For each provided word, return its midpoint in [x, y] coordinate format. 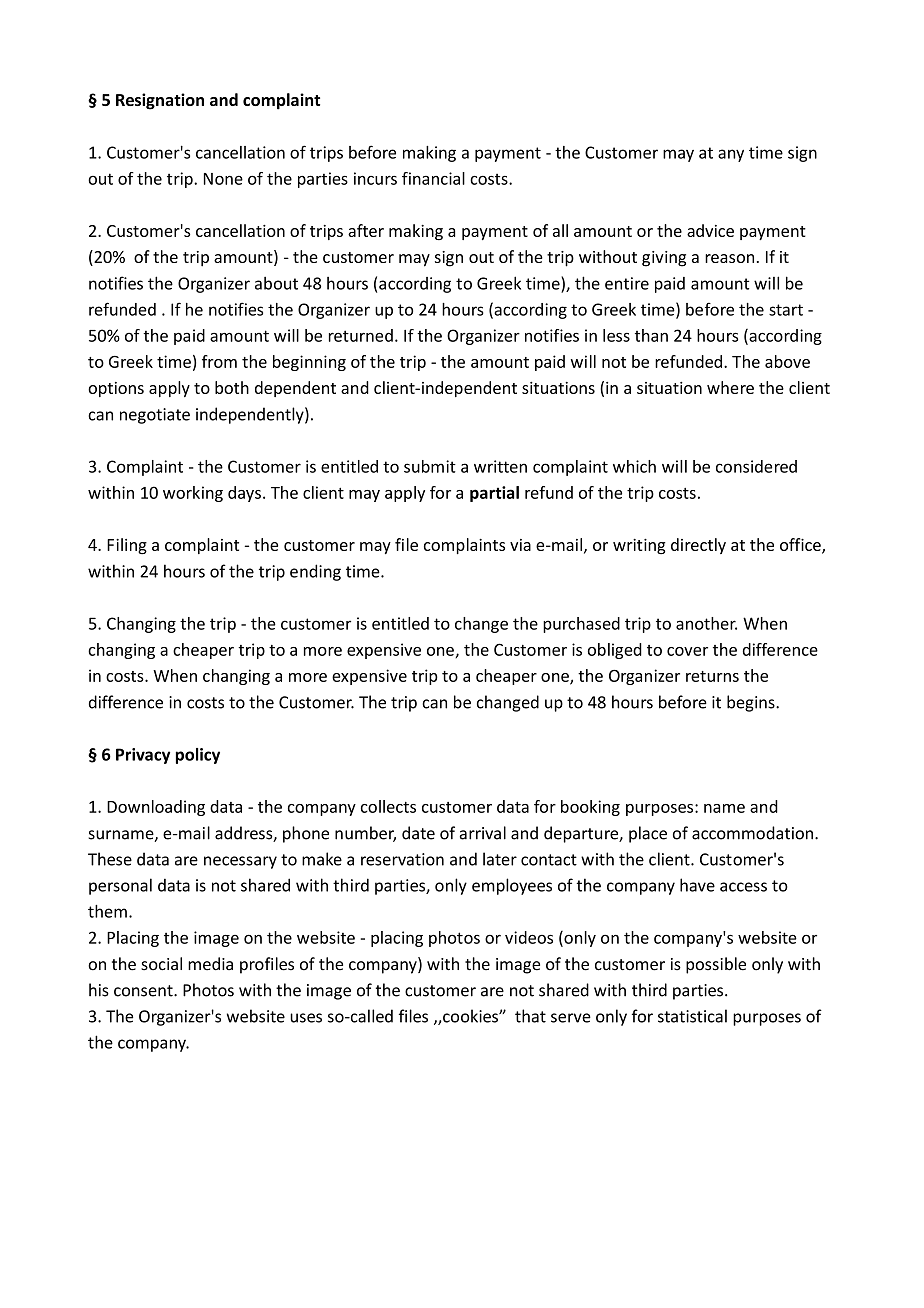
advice [710, 230]
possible [716, 965]
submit [430, 466]
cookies [470, 1016]
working [193, 494]
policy [198, 756]
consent [144, 991]
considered [756, 466]
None [223, 179]
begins [752, 703]
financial [433, 178]
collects [388, 806]
